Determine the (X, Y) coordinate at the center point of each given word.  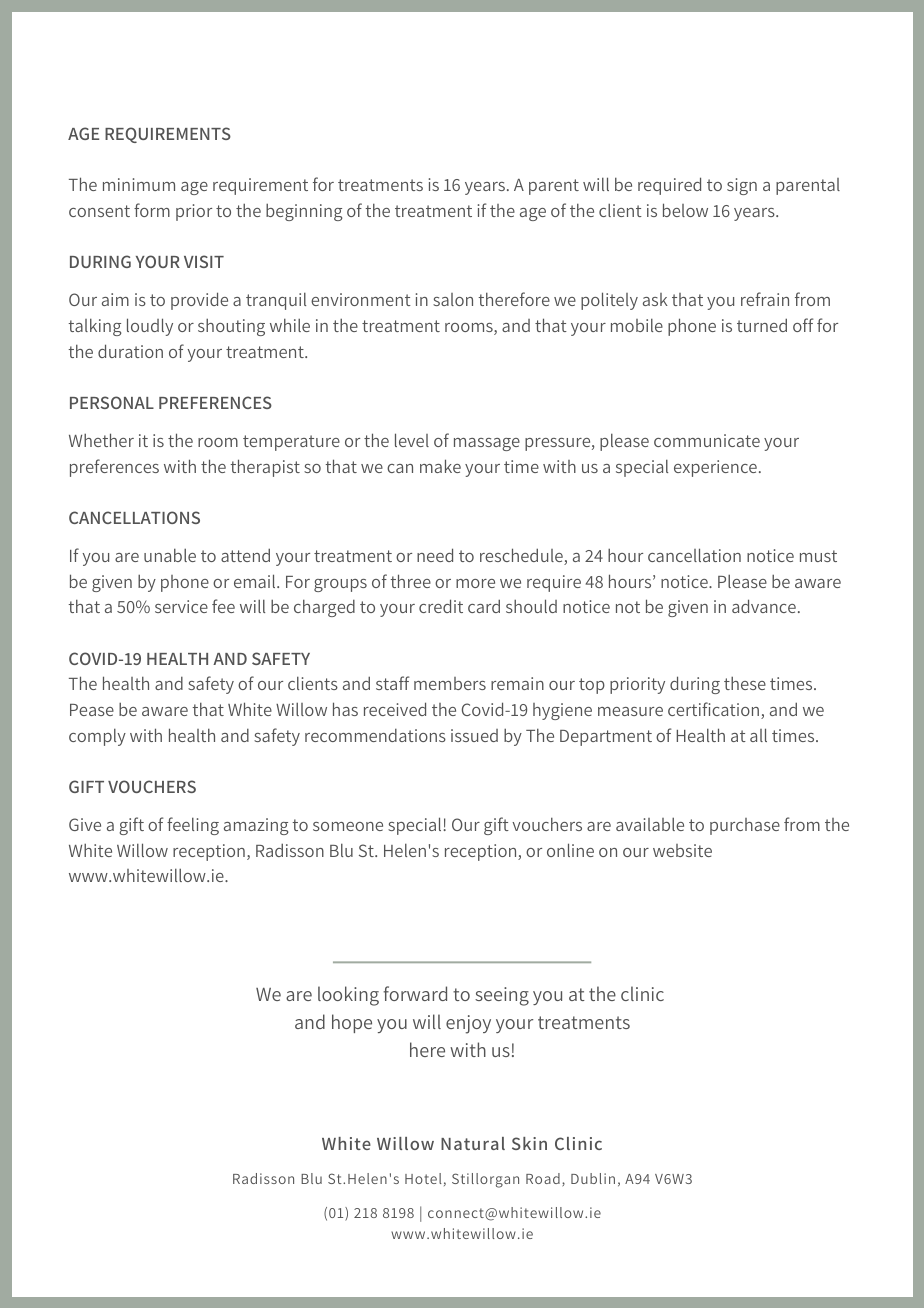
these (745, 683)
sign (742, 186)
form (152, 210)
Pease (92, 710)
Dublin (593, 1178)
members (450, 683)
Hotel (423, 1178)
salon (453, 299)
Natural (473, 1143)
